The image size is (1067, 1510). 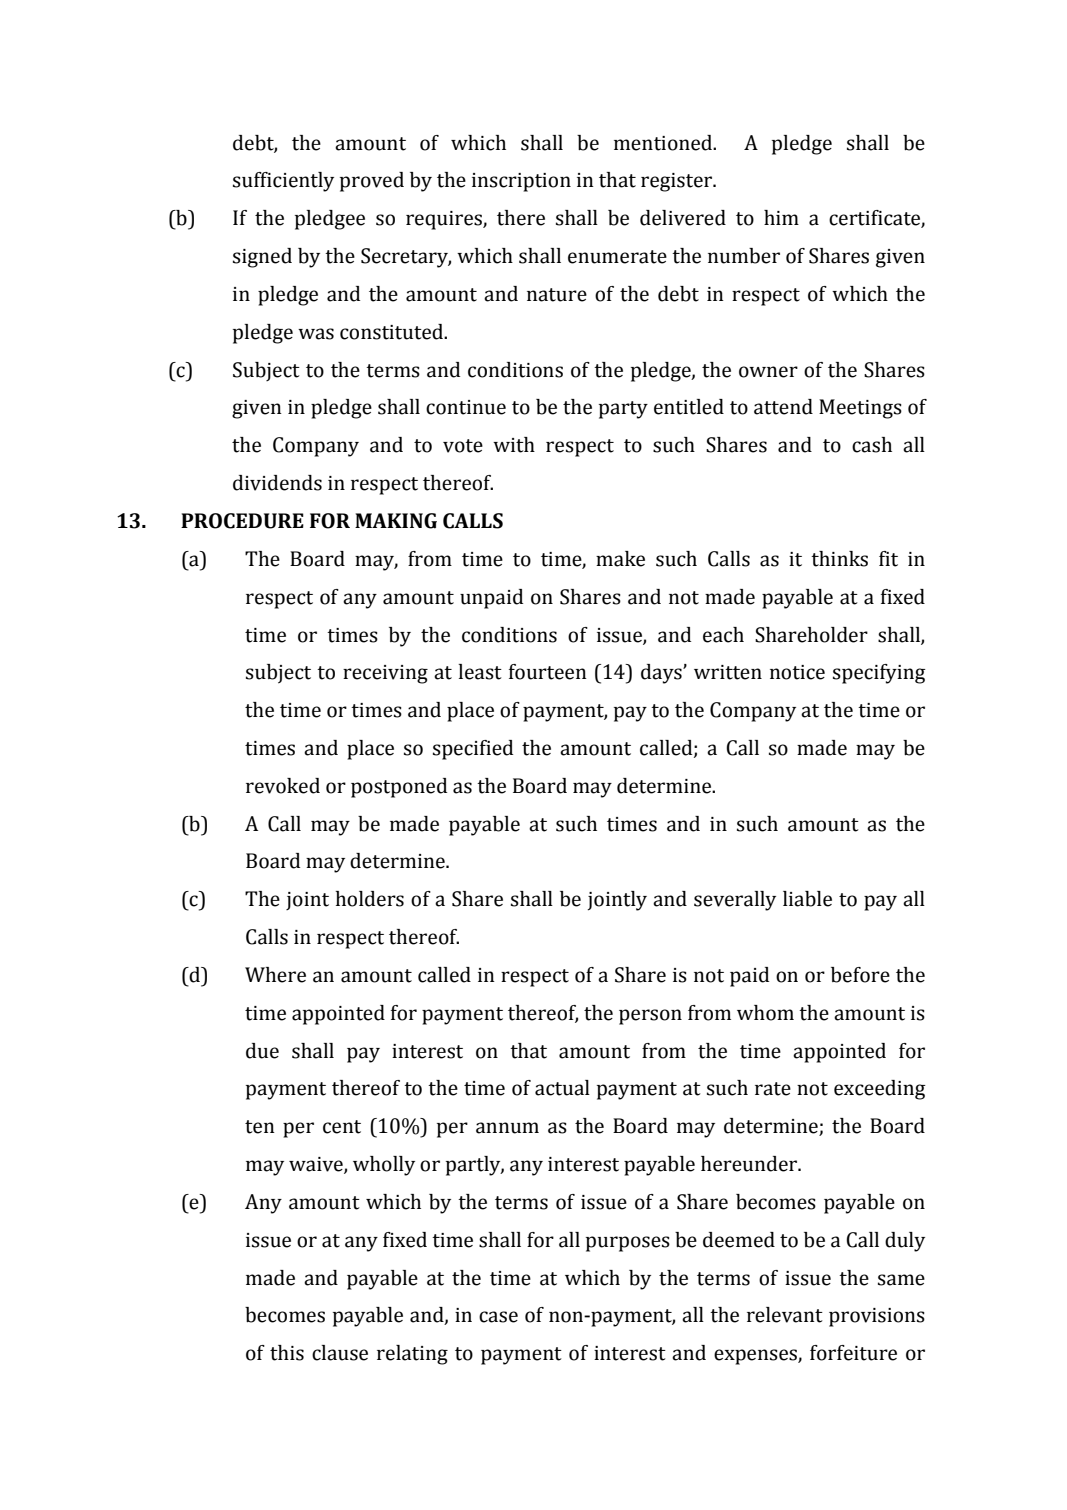 What do you see at coordinates (521, 182) in the screenshot?
I see `inscription` at bounding box center [521, 182].
